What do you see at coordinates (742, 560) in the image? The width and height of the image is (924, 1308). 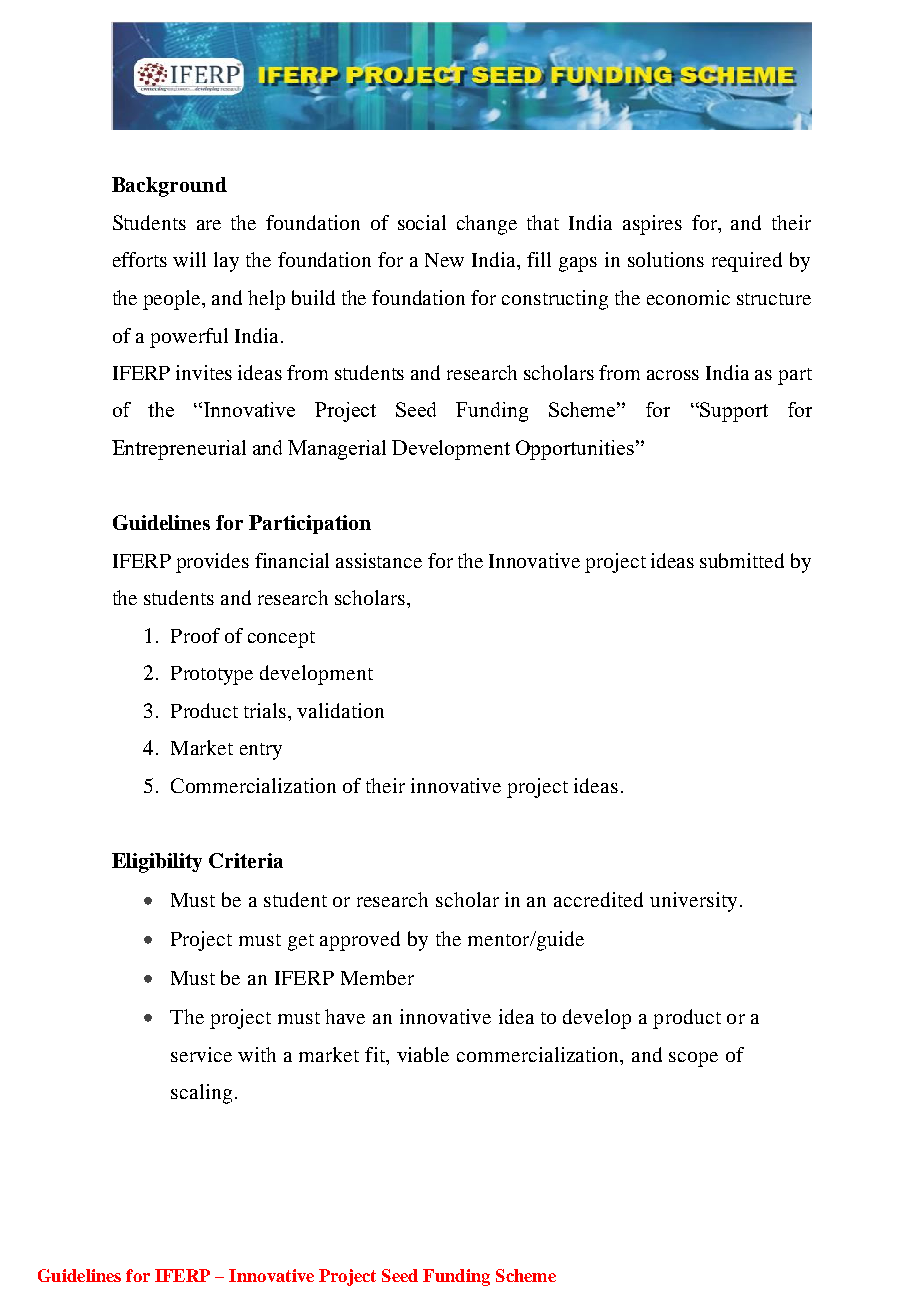 I see `submitted` at bounding box center [742, 560].
